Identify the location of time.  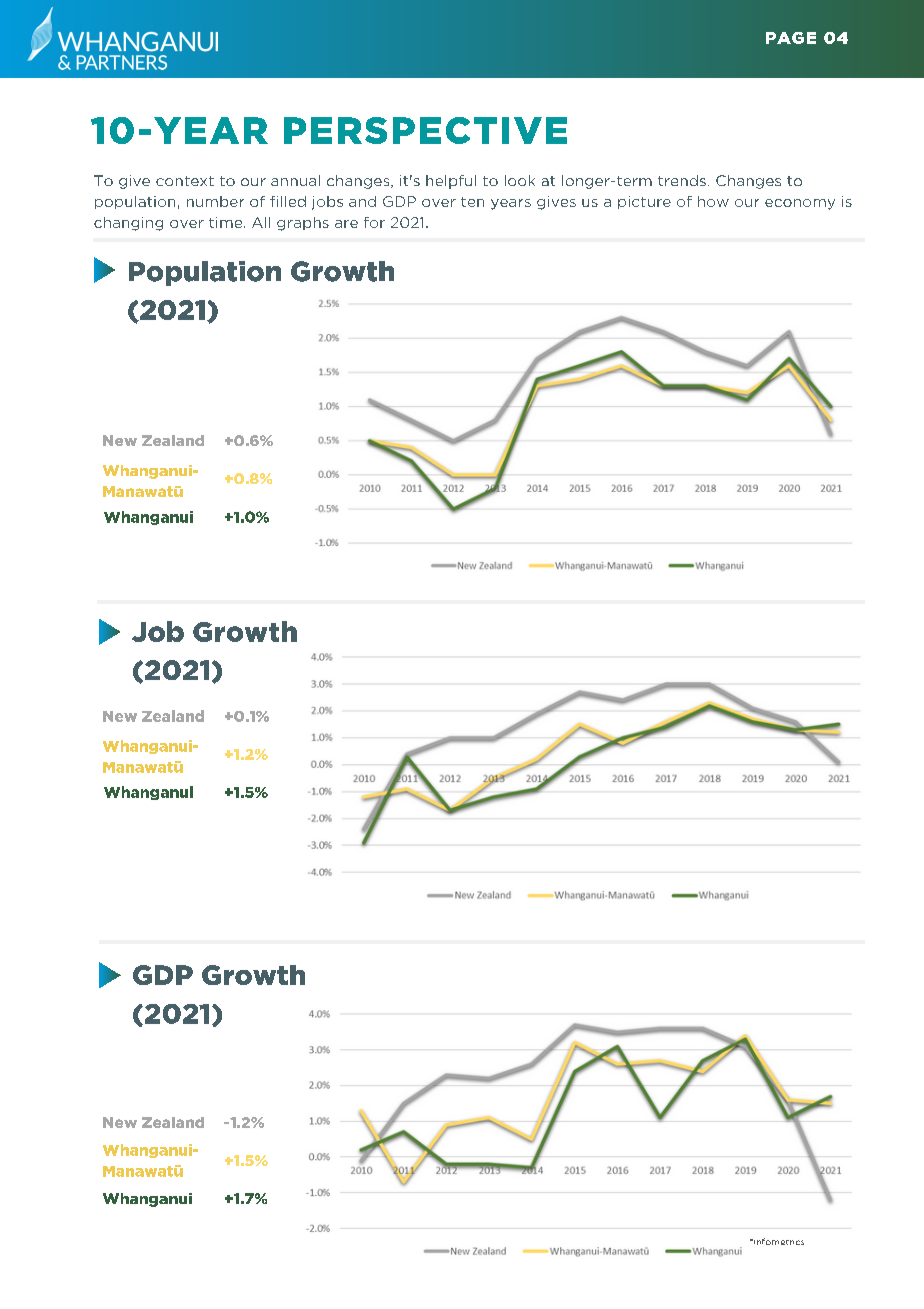
(227, 222).
